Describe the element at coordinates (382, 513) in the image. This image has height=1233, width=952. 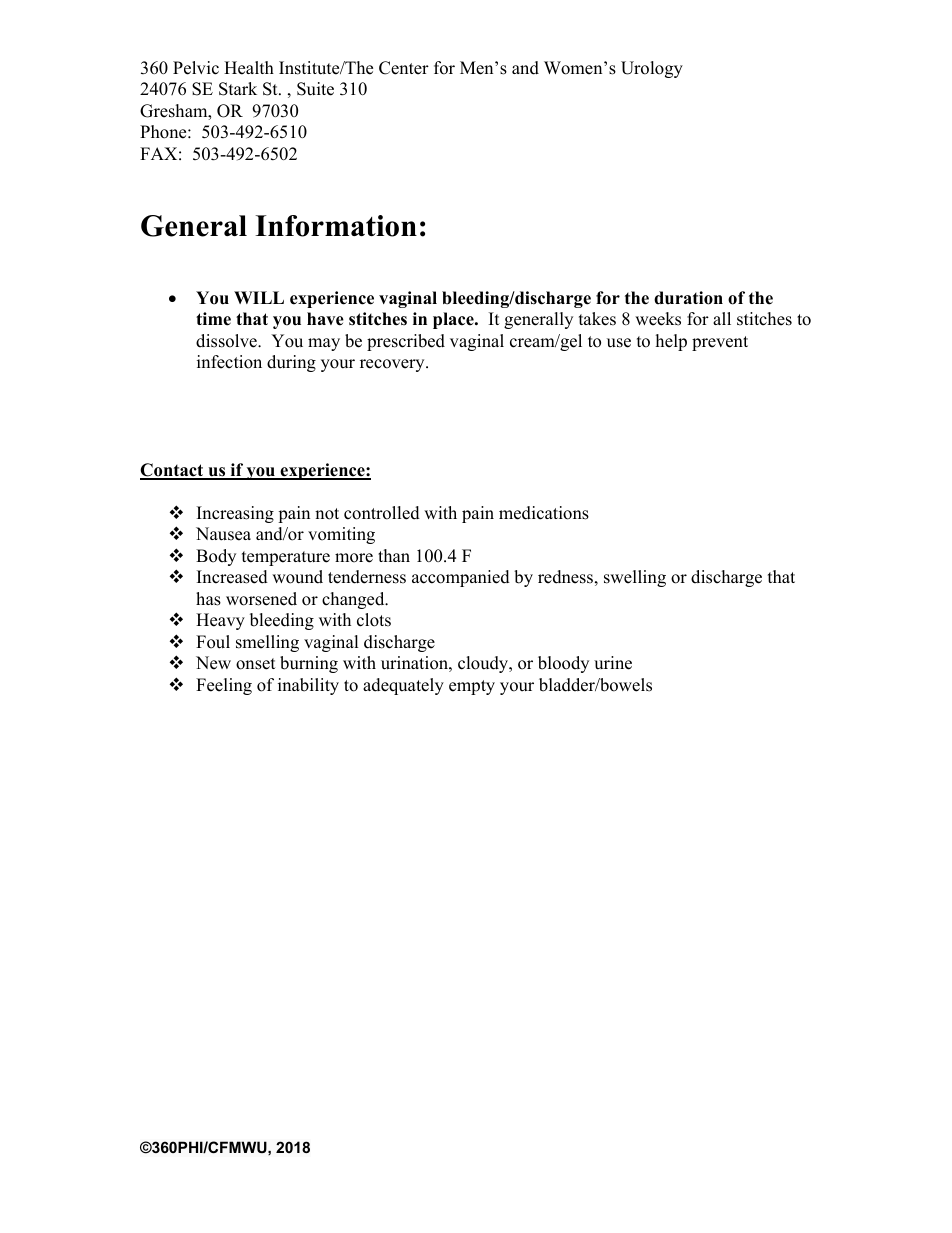
I see `controlled` at that location.
